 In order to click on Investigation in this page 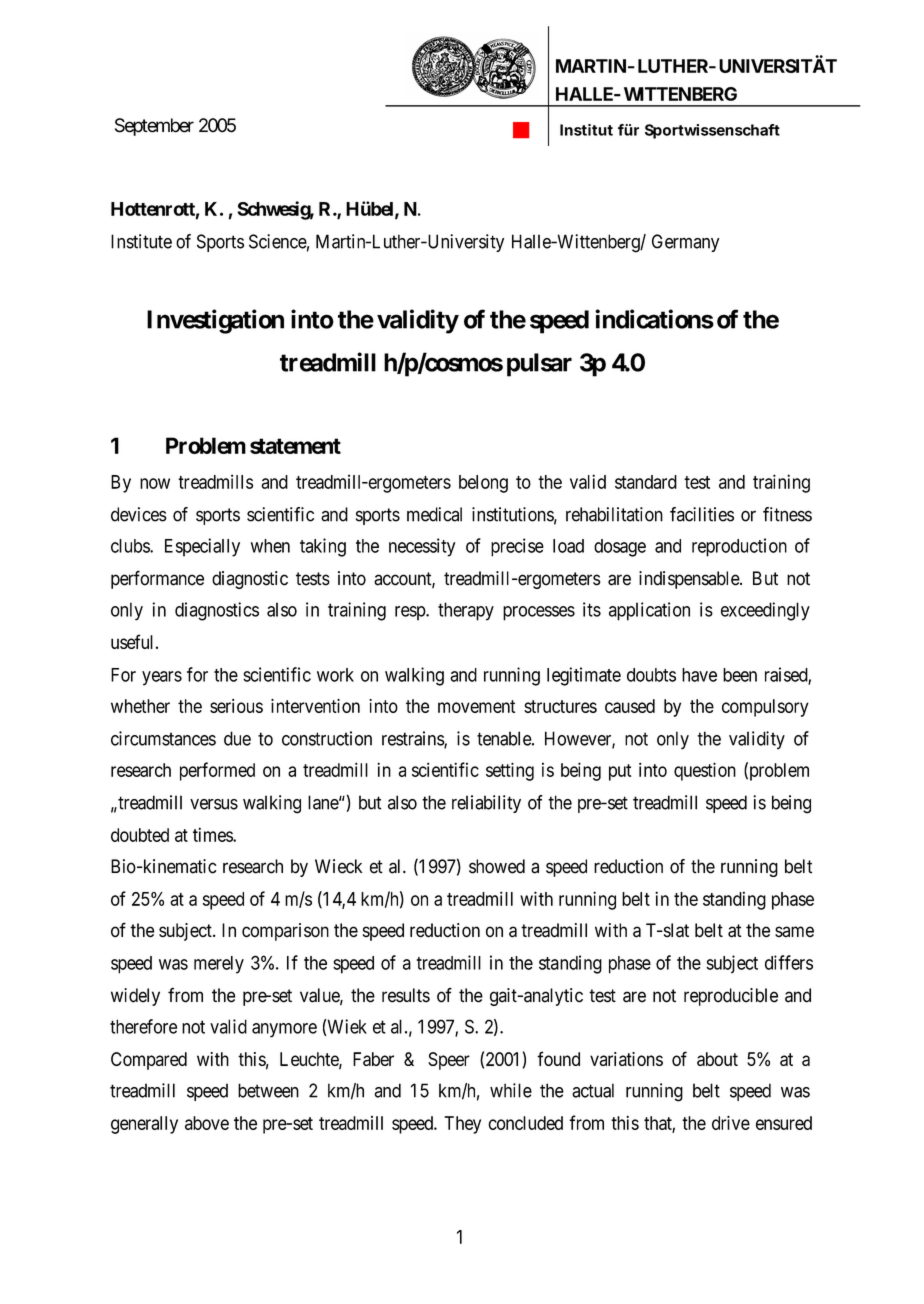, I will do `click(215, 321)`.
